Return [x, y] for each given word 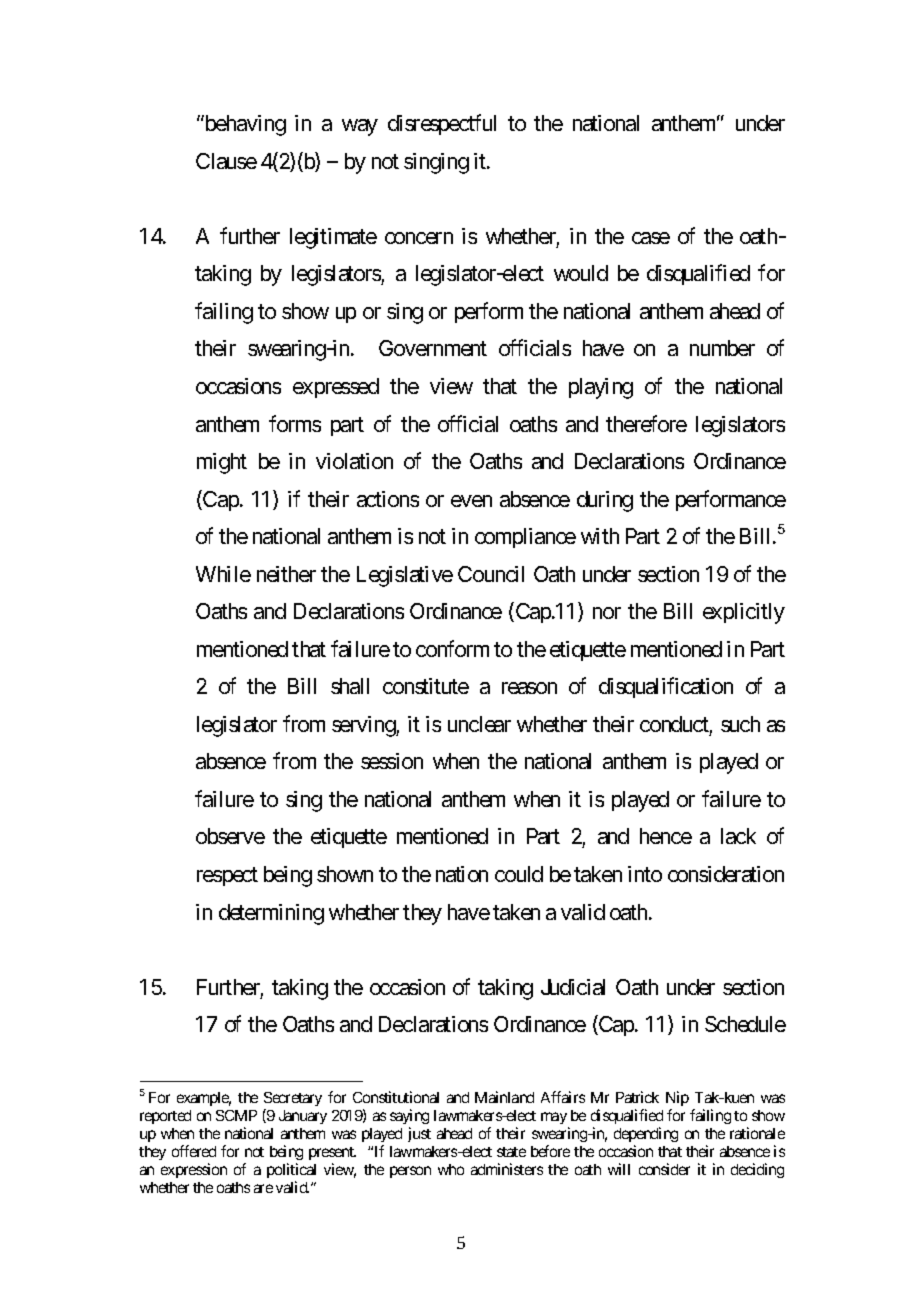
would [581, 273]
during [605, 501]
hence [666, 836]
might [222, 463]
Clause [226, 161]
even [471, 501]
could [519, 874]
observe [230, 836]
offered [194, 1151]
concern [419, 238]
